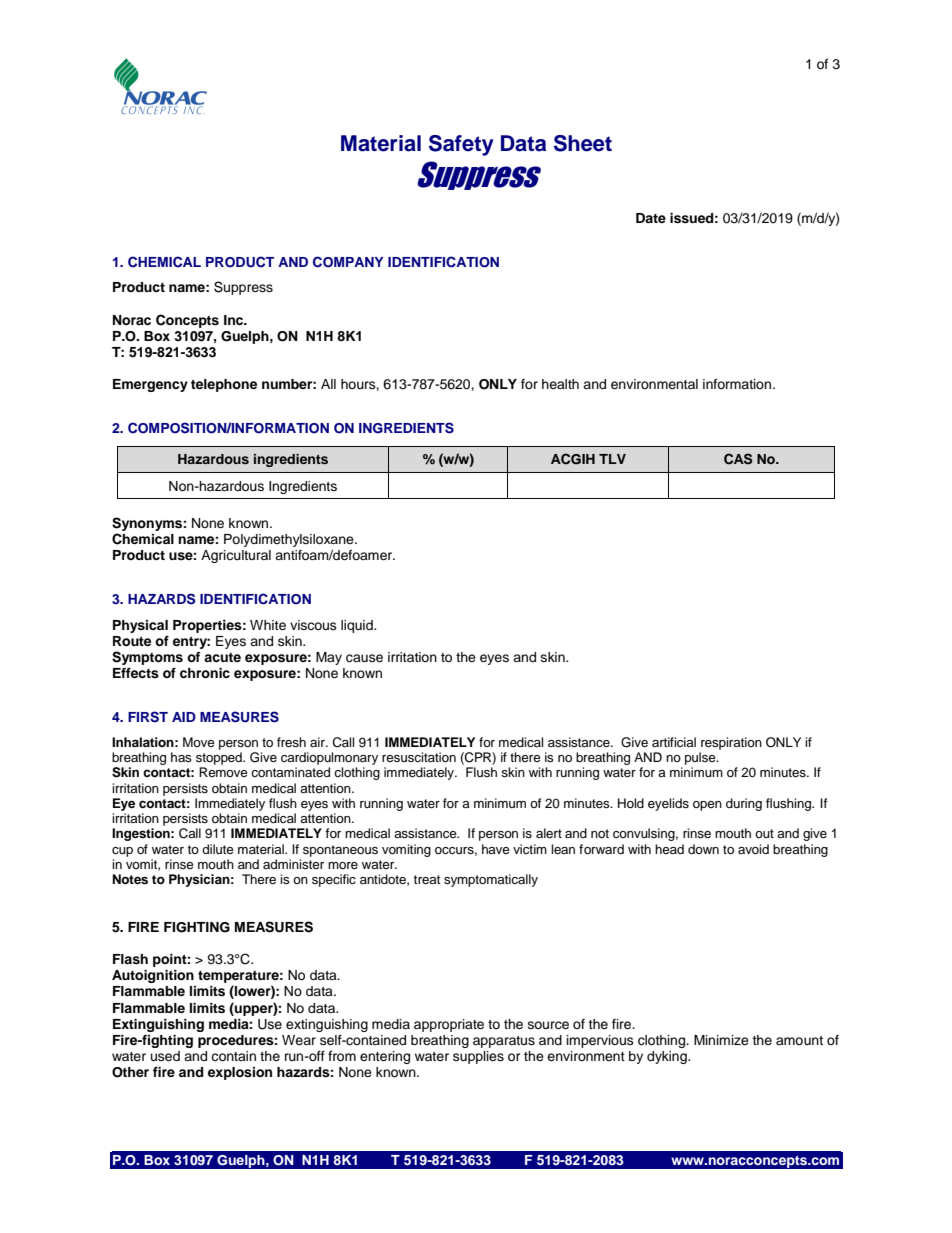 Image resolution: width=952 pixels, height=1233 pixels. I want to click on Date, so click(651, 218).
